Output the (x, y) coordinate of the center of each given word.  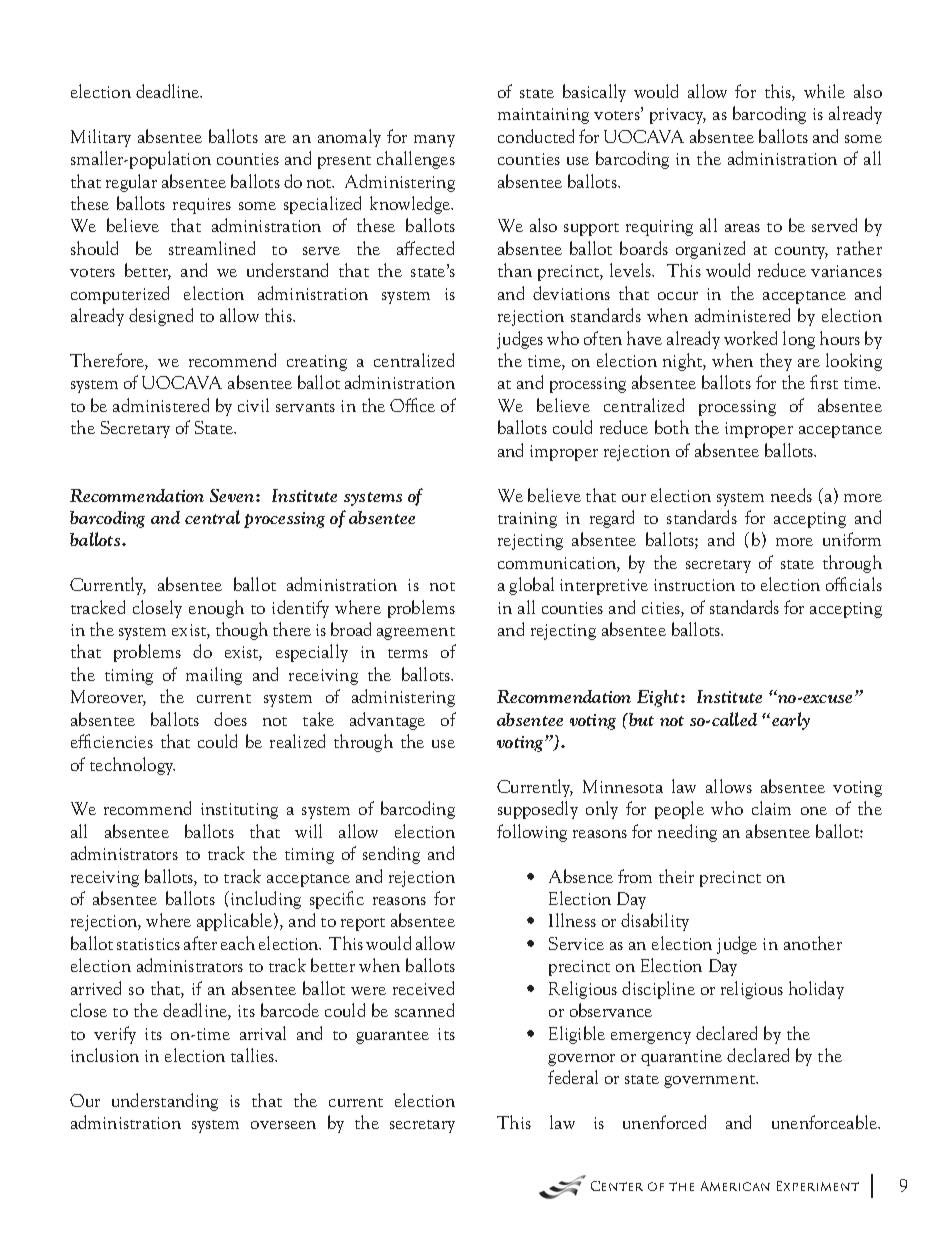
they (776, 362)
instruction (694, 585)
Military (101, 138)
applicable (234, 922)
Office (412, 405)
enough (216, 609)
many (434, 141)
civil (253, 405)
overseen (283, 1125)
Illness (572, 920)
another (813, 943)
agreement (416, 633)
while (824, 91)
